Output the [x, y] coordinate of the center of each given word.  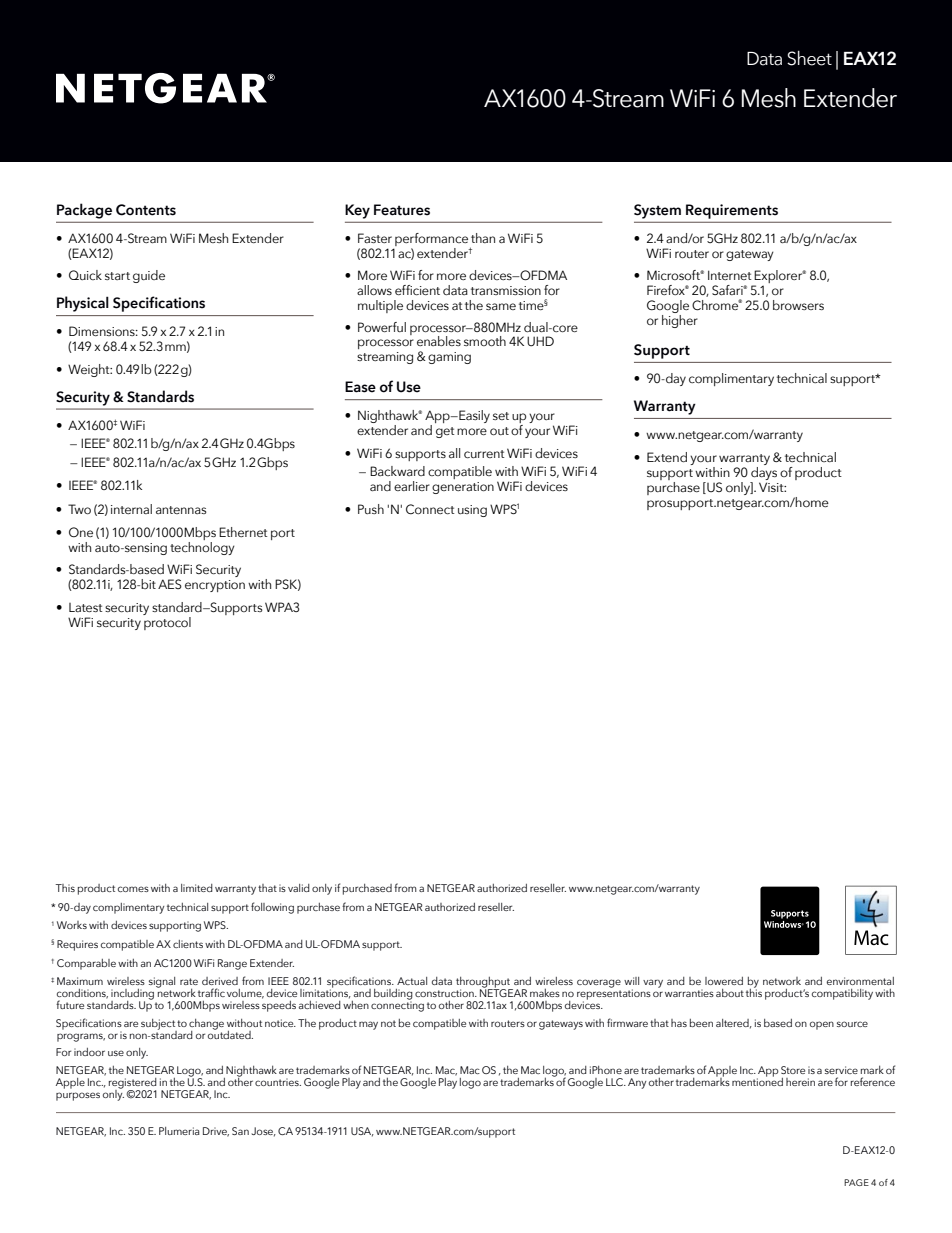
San [240, 1131]
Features [402, 210]
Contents [146, 210]
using [472, 511]
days [763, 475]
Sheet [809, 58]
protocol [167, 622]
